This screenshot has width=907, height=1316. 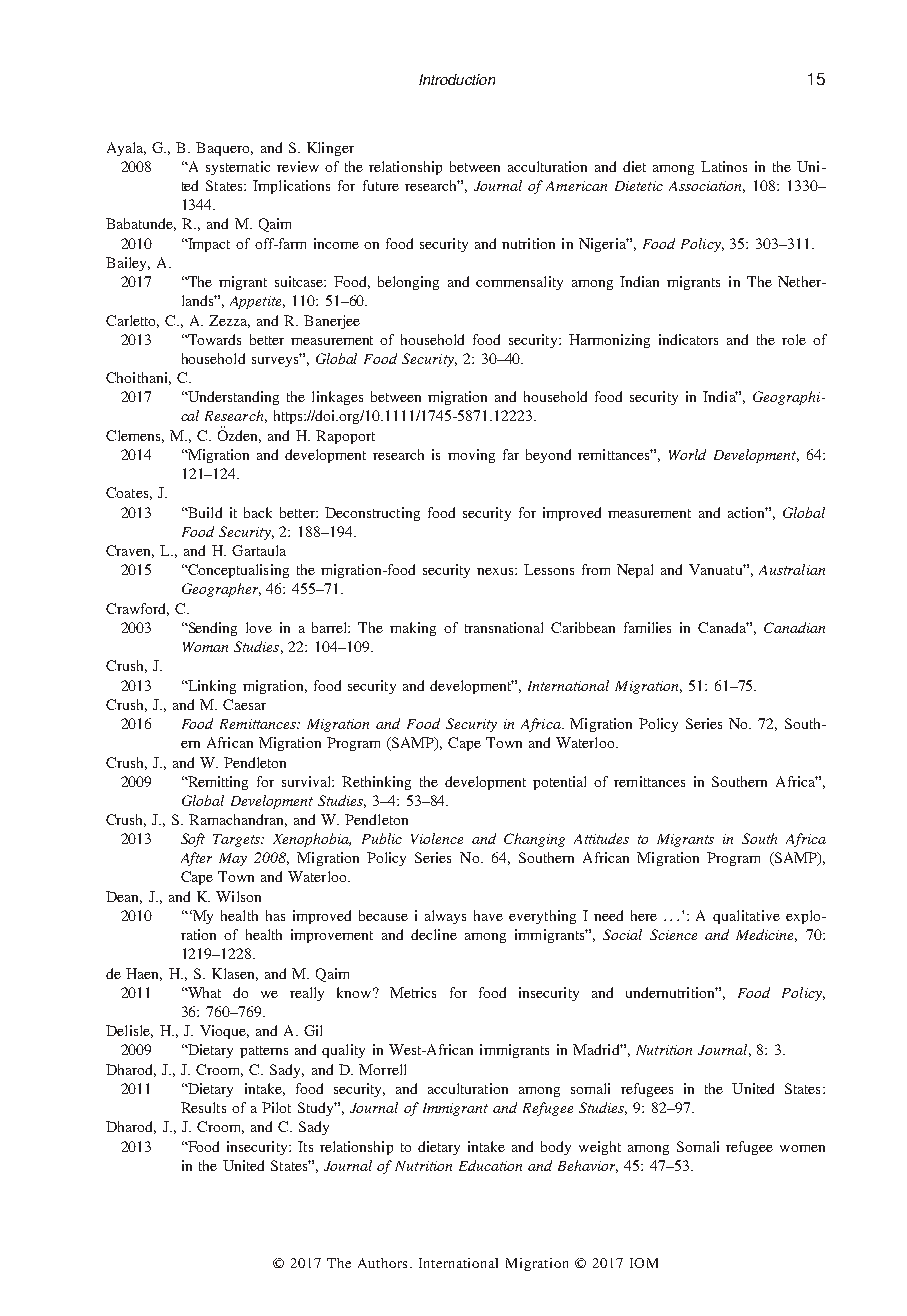 What do you see at coordinates (471, 456) in the screenshot?
I see `moving` at bounding box center [471, 456].
